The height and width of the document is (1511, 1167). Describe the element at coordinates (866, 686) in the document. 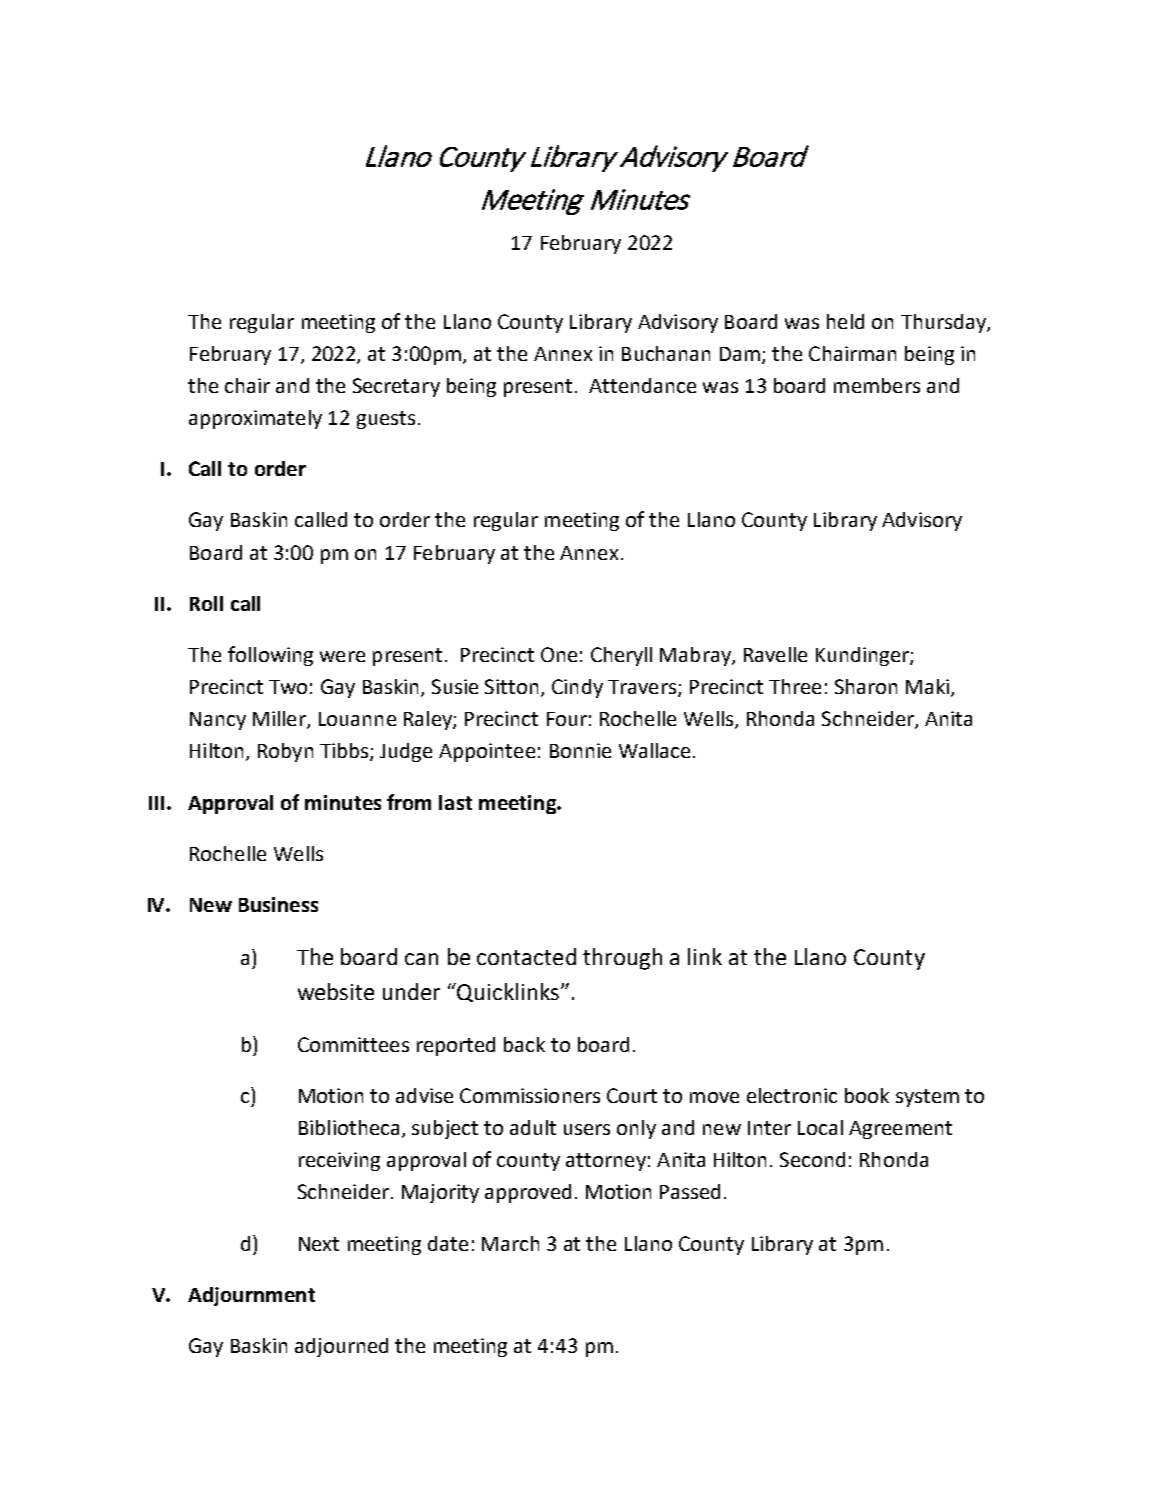

I see `Sharon` at that location.
